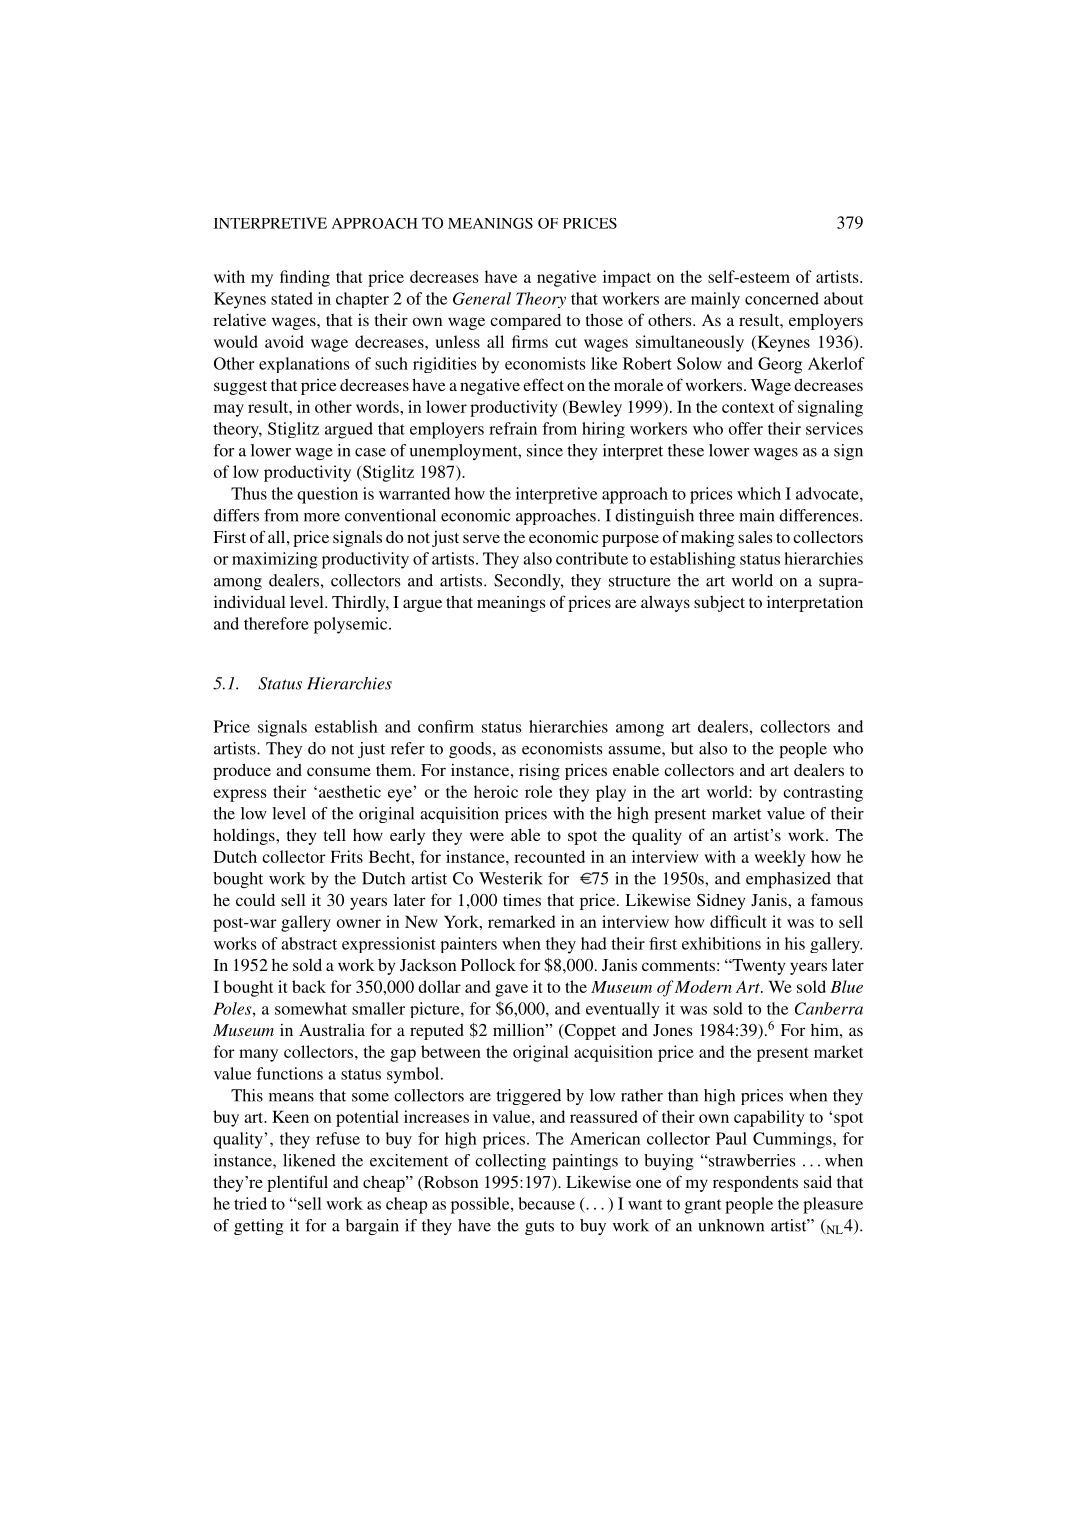 This page has height=1527, width=1079. What do you see at coordinates (547, 1203) in the page?
I see `because` at bounding box center [547, 1203].
